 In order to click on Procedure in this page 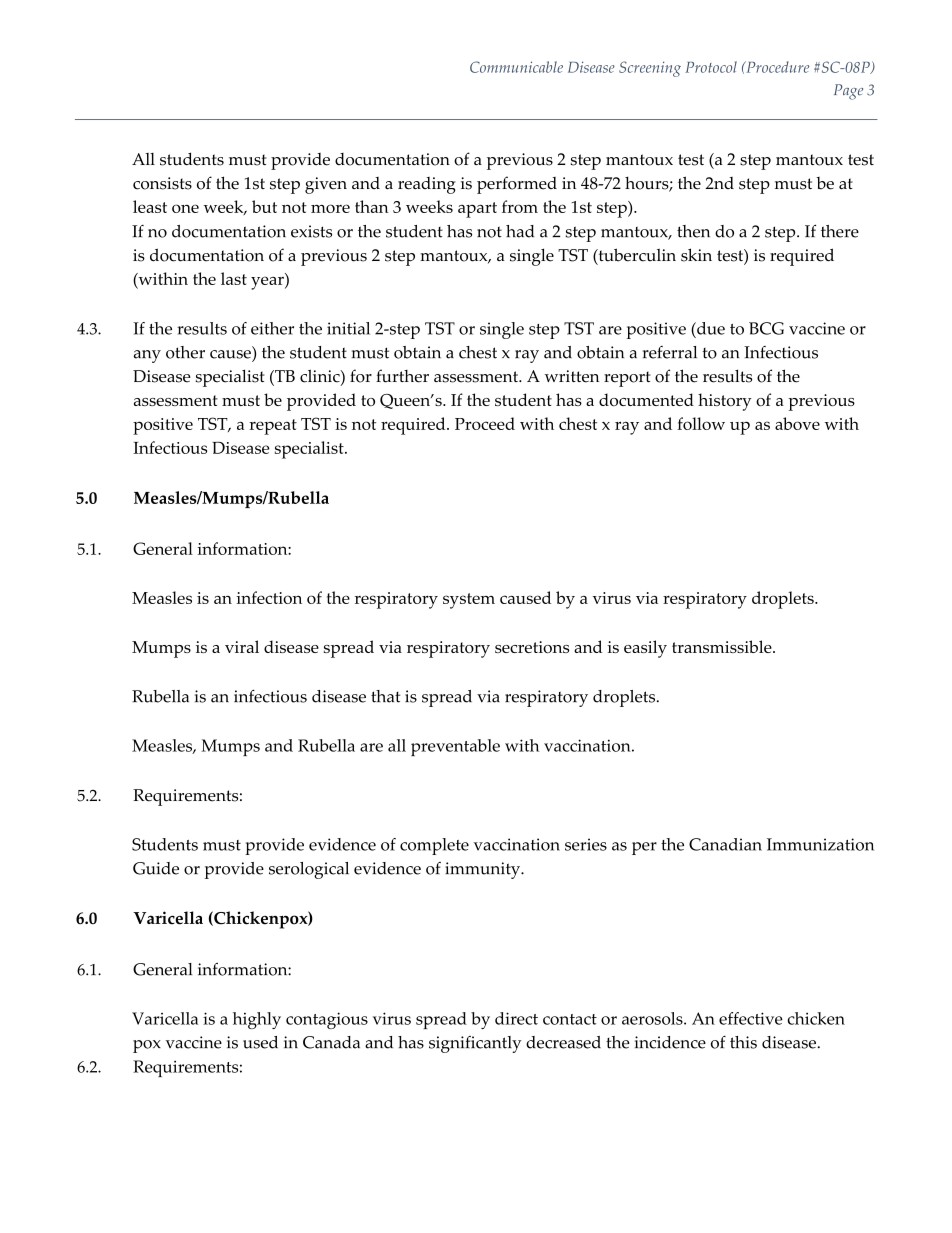, I will do `click(776, 67)`.
